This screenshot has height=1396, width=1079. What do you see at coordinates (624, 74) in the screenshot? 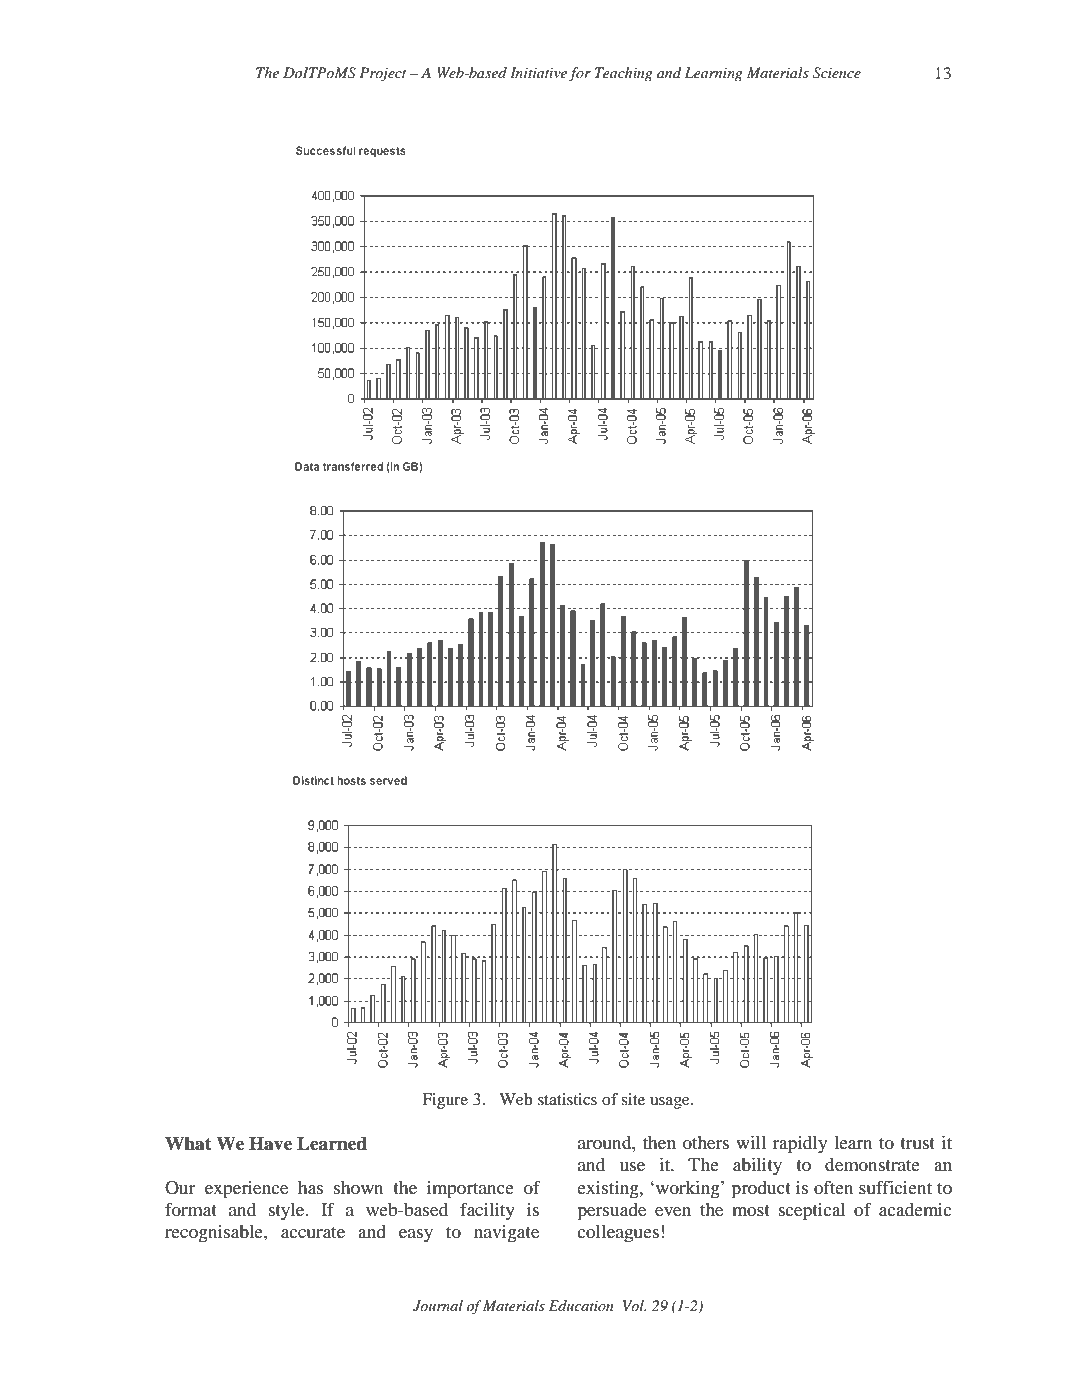
I see `Teaching` at bounding box center [624, 74].
